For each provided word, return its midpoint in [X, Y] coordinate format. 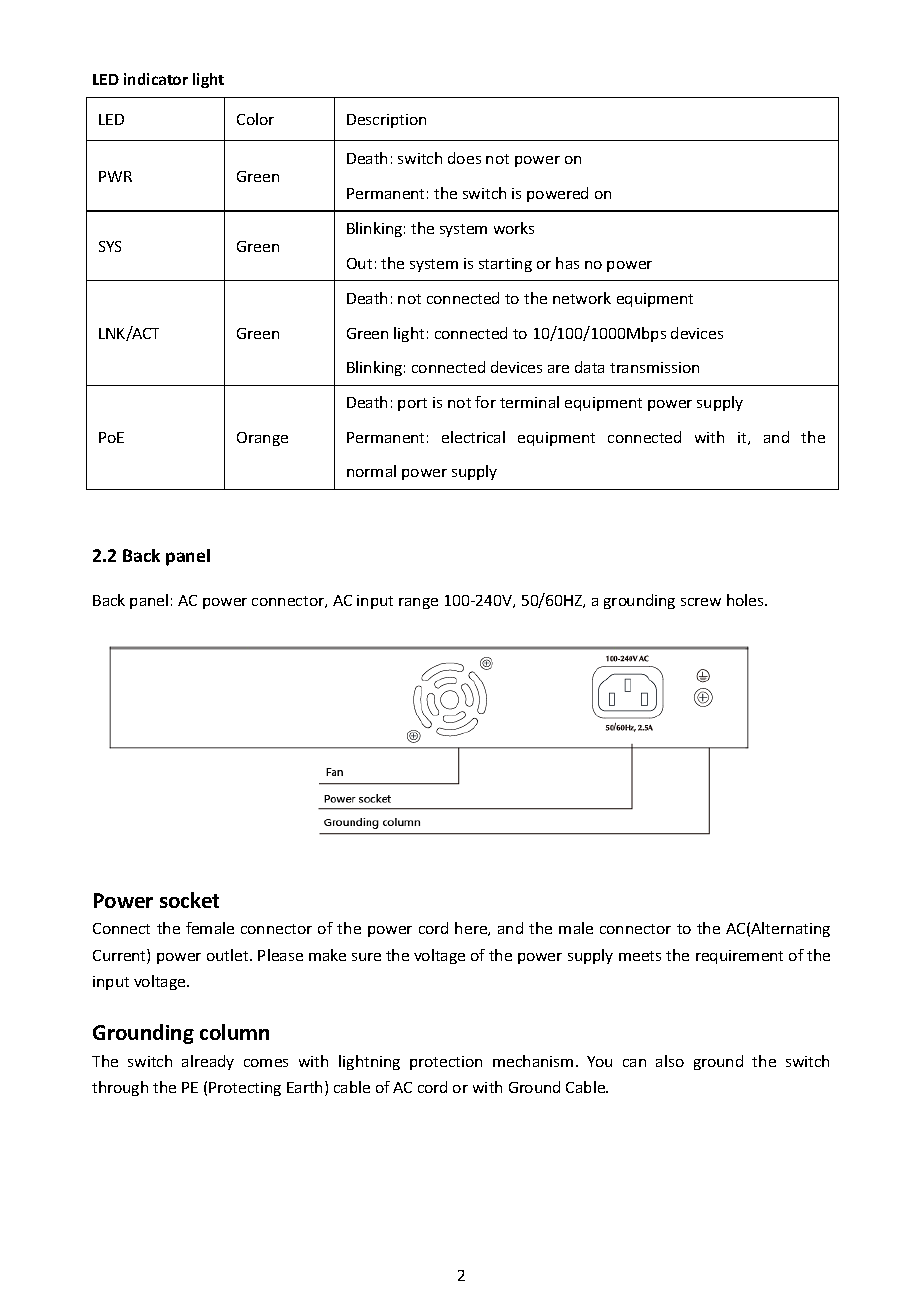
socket [189, 900]
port [412, 404]
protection [446, 1063]
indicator [156, 79]
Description [386, 121]
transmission [654, 367]
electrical [473, 437]
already [208, 1062]
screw [701, 602]
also [670, 1061]
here [472, 929]
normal [371, 471]
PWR [115, 176]
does [464, 158]
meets [640, 956]
